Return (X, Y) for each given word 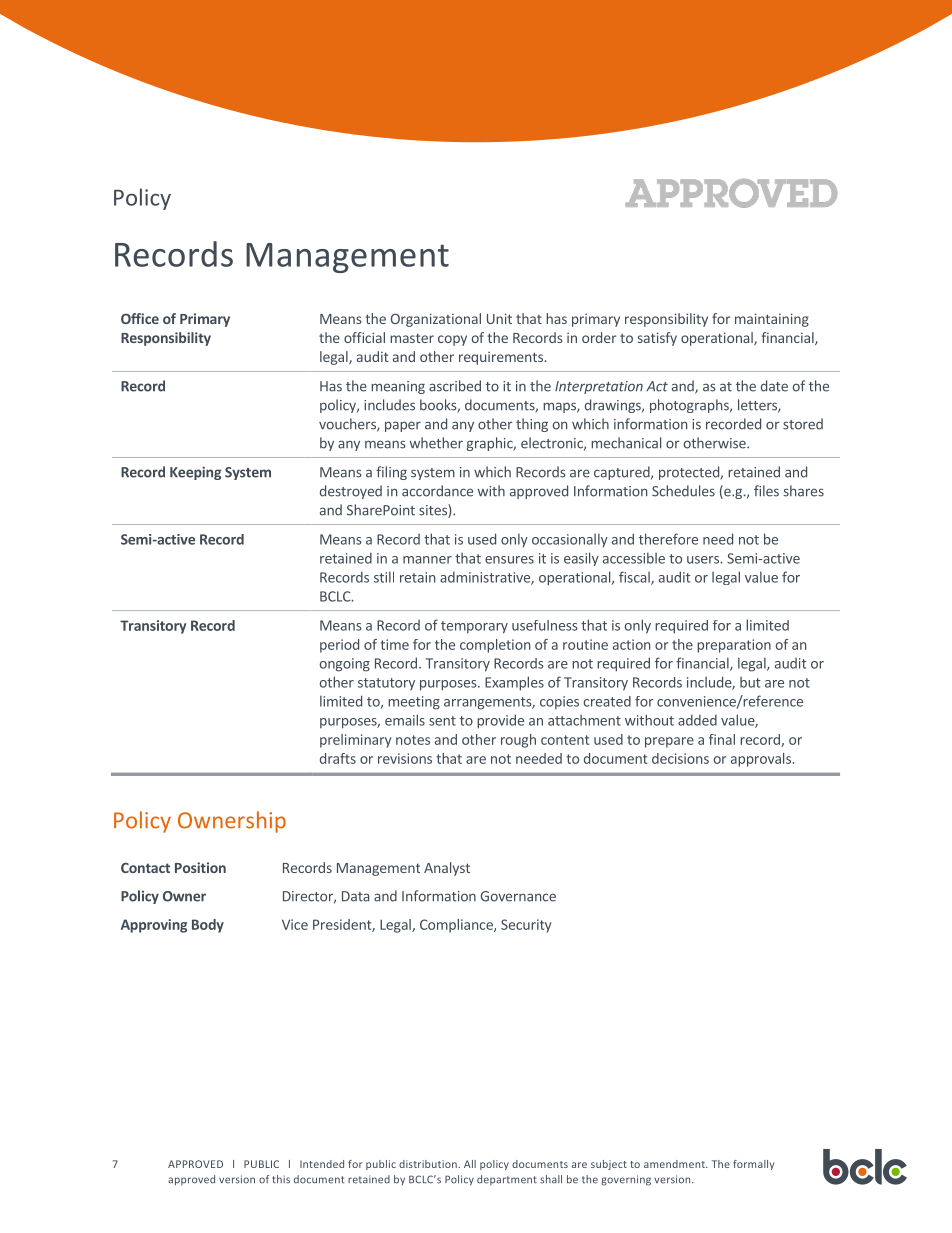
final (722, 739)
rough (518, 741)
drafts (338, 758)
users (704, 560)
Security (526, 926)
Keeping (195, 473)
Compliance (457, 926)
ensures (509, 560)
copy (452, 340)
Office (140, 318)
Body (208, 926)
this (281, 1179)
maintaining (772, 320)
